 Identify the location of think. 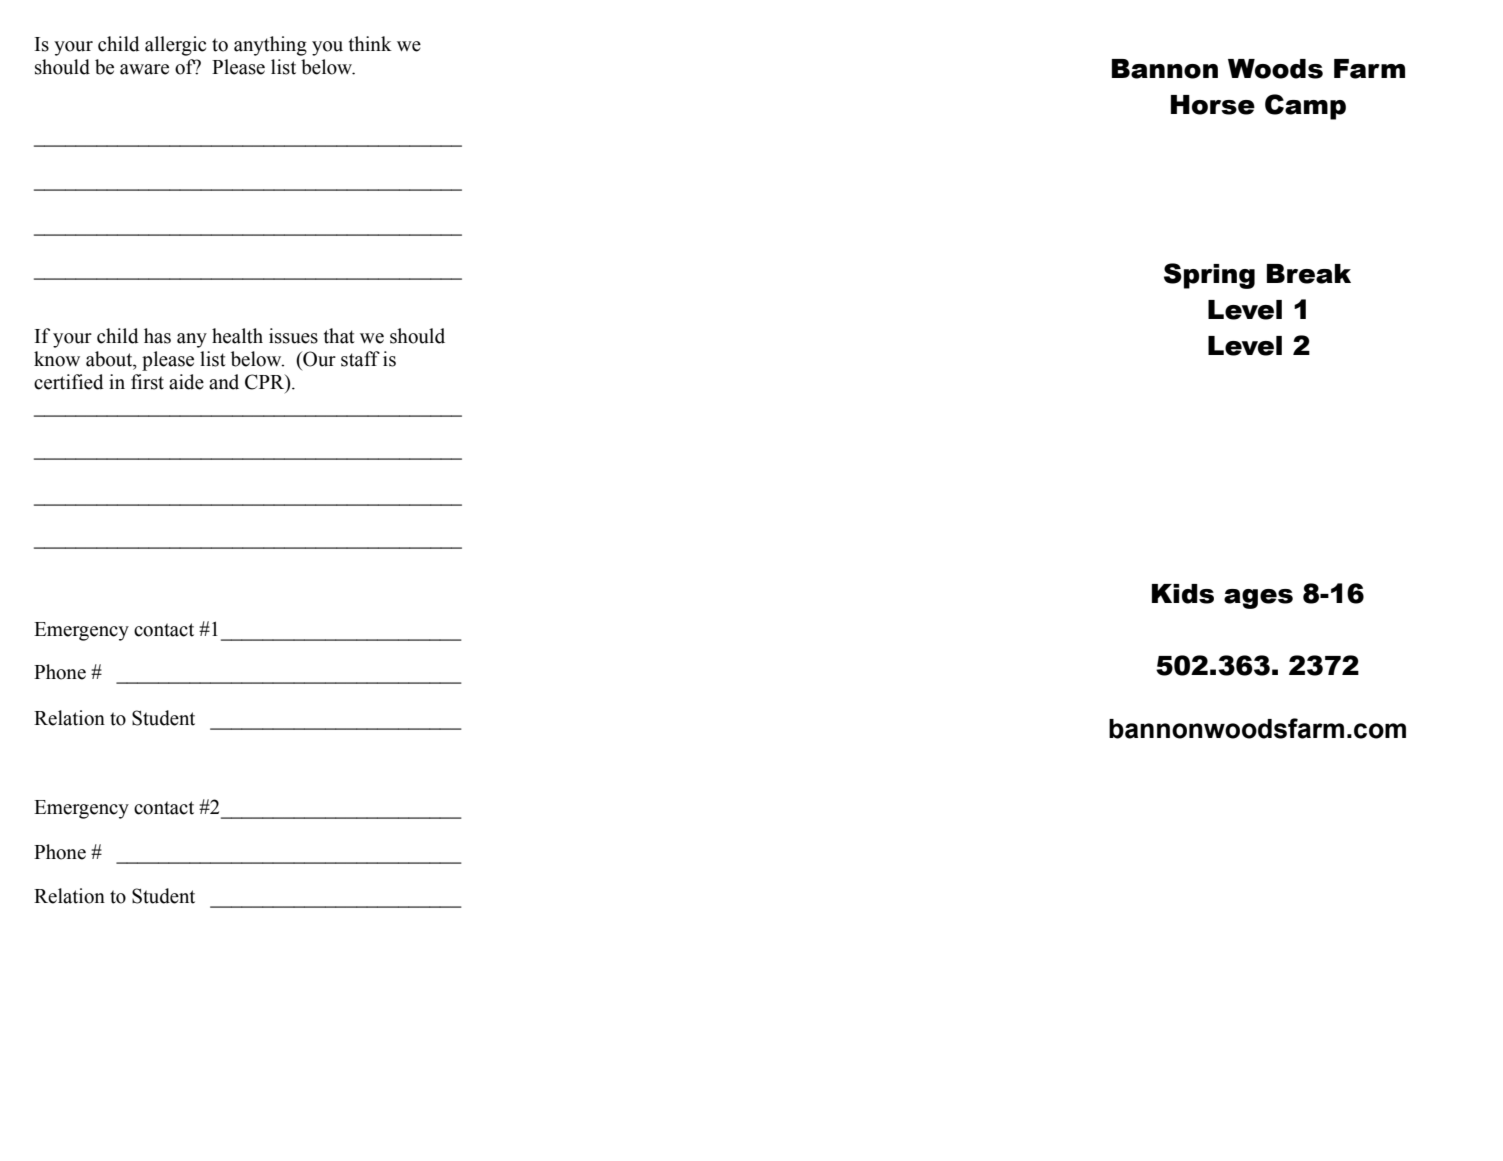
(370, 44).
